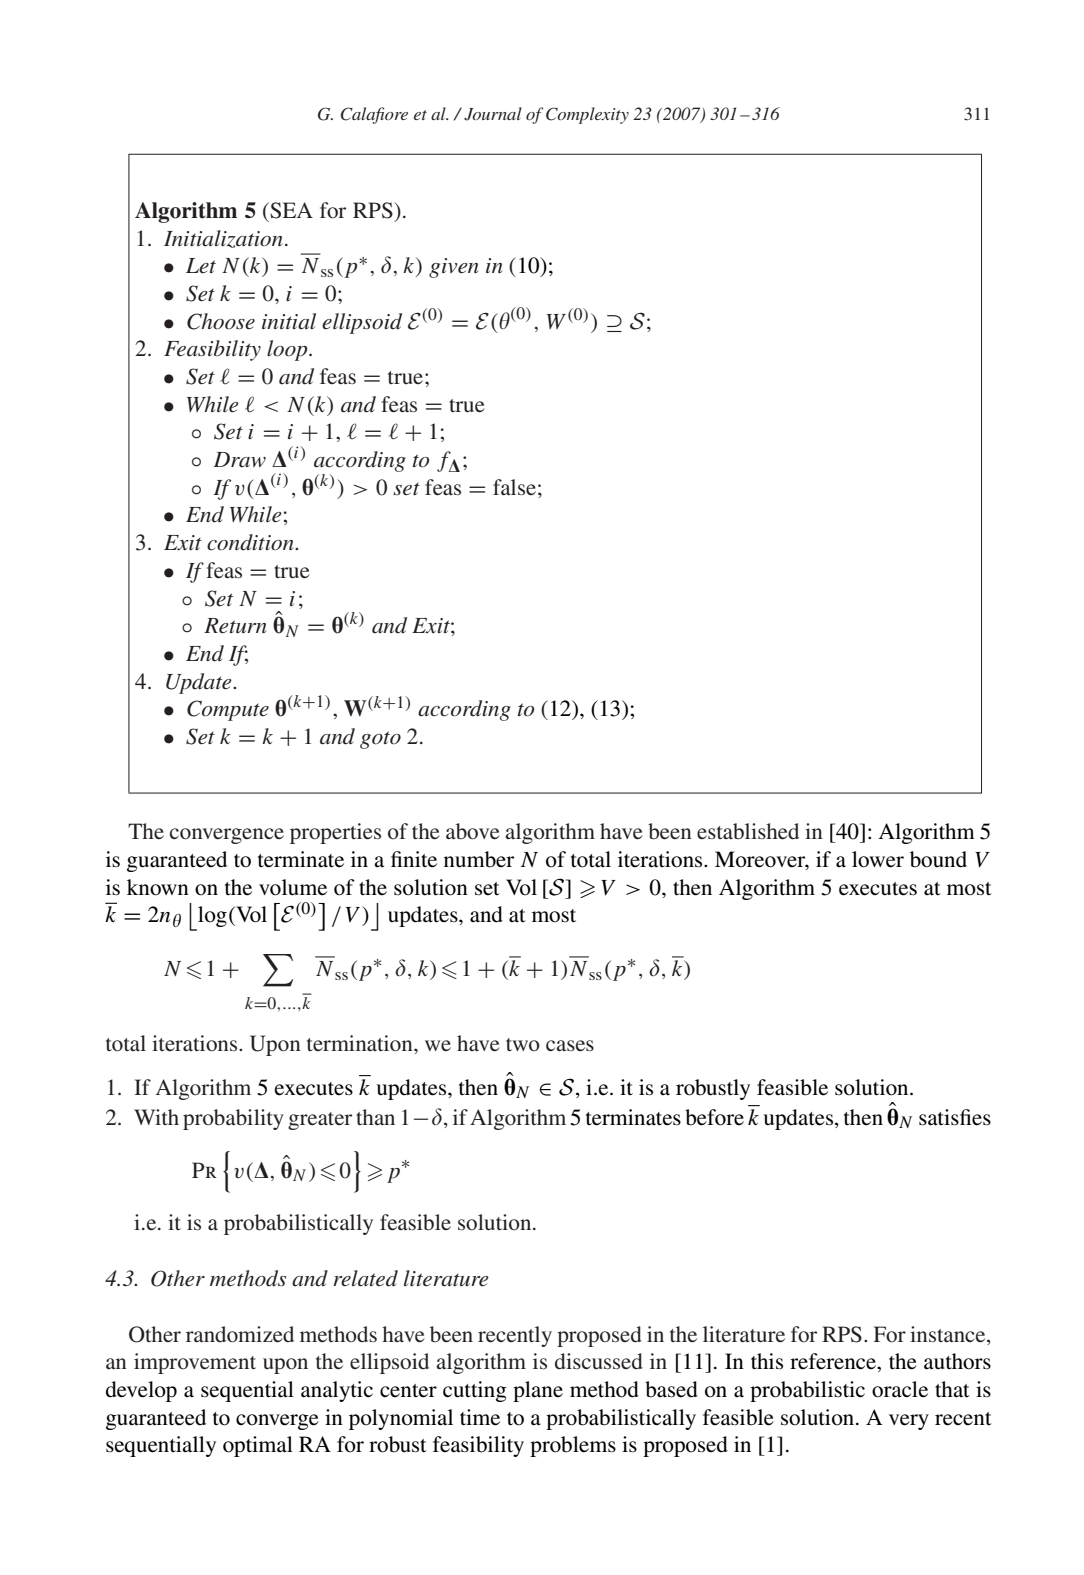 Image resolution: width=1084 pixels, height=1575 pixels. I want to click on SEA, so click(290, 210).
